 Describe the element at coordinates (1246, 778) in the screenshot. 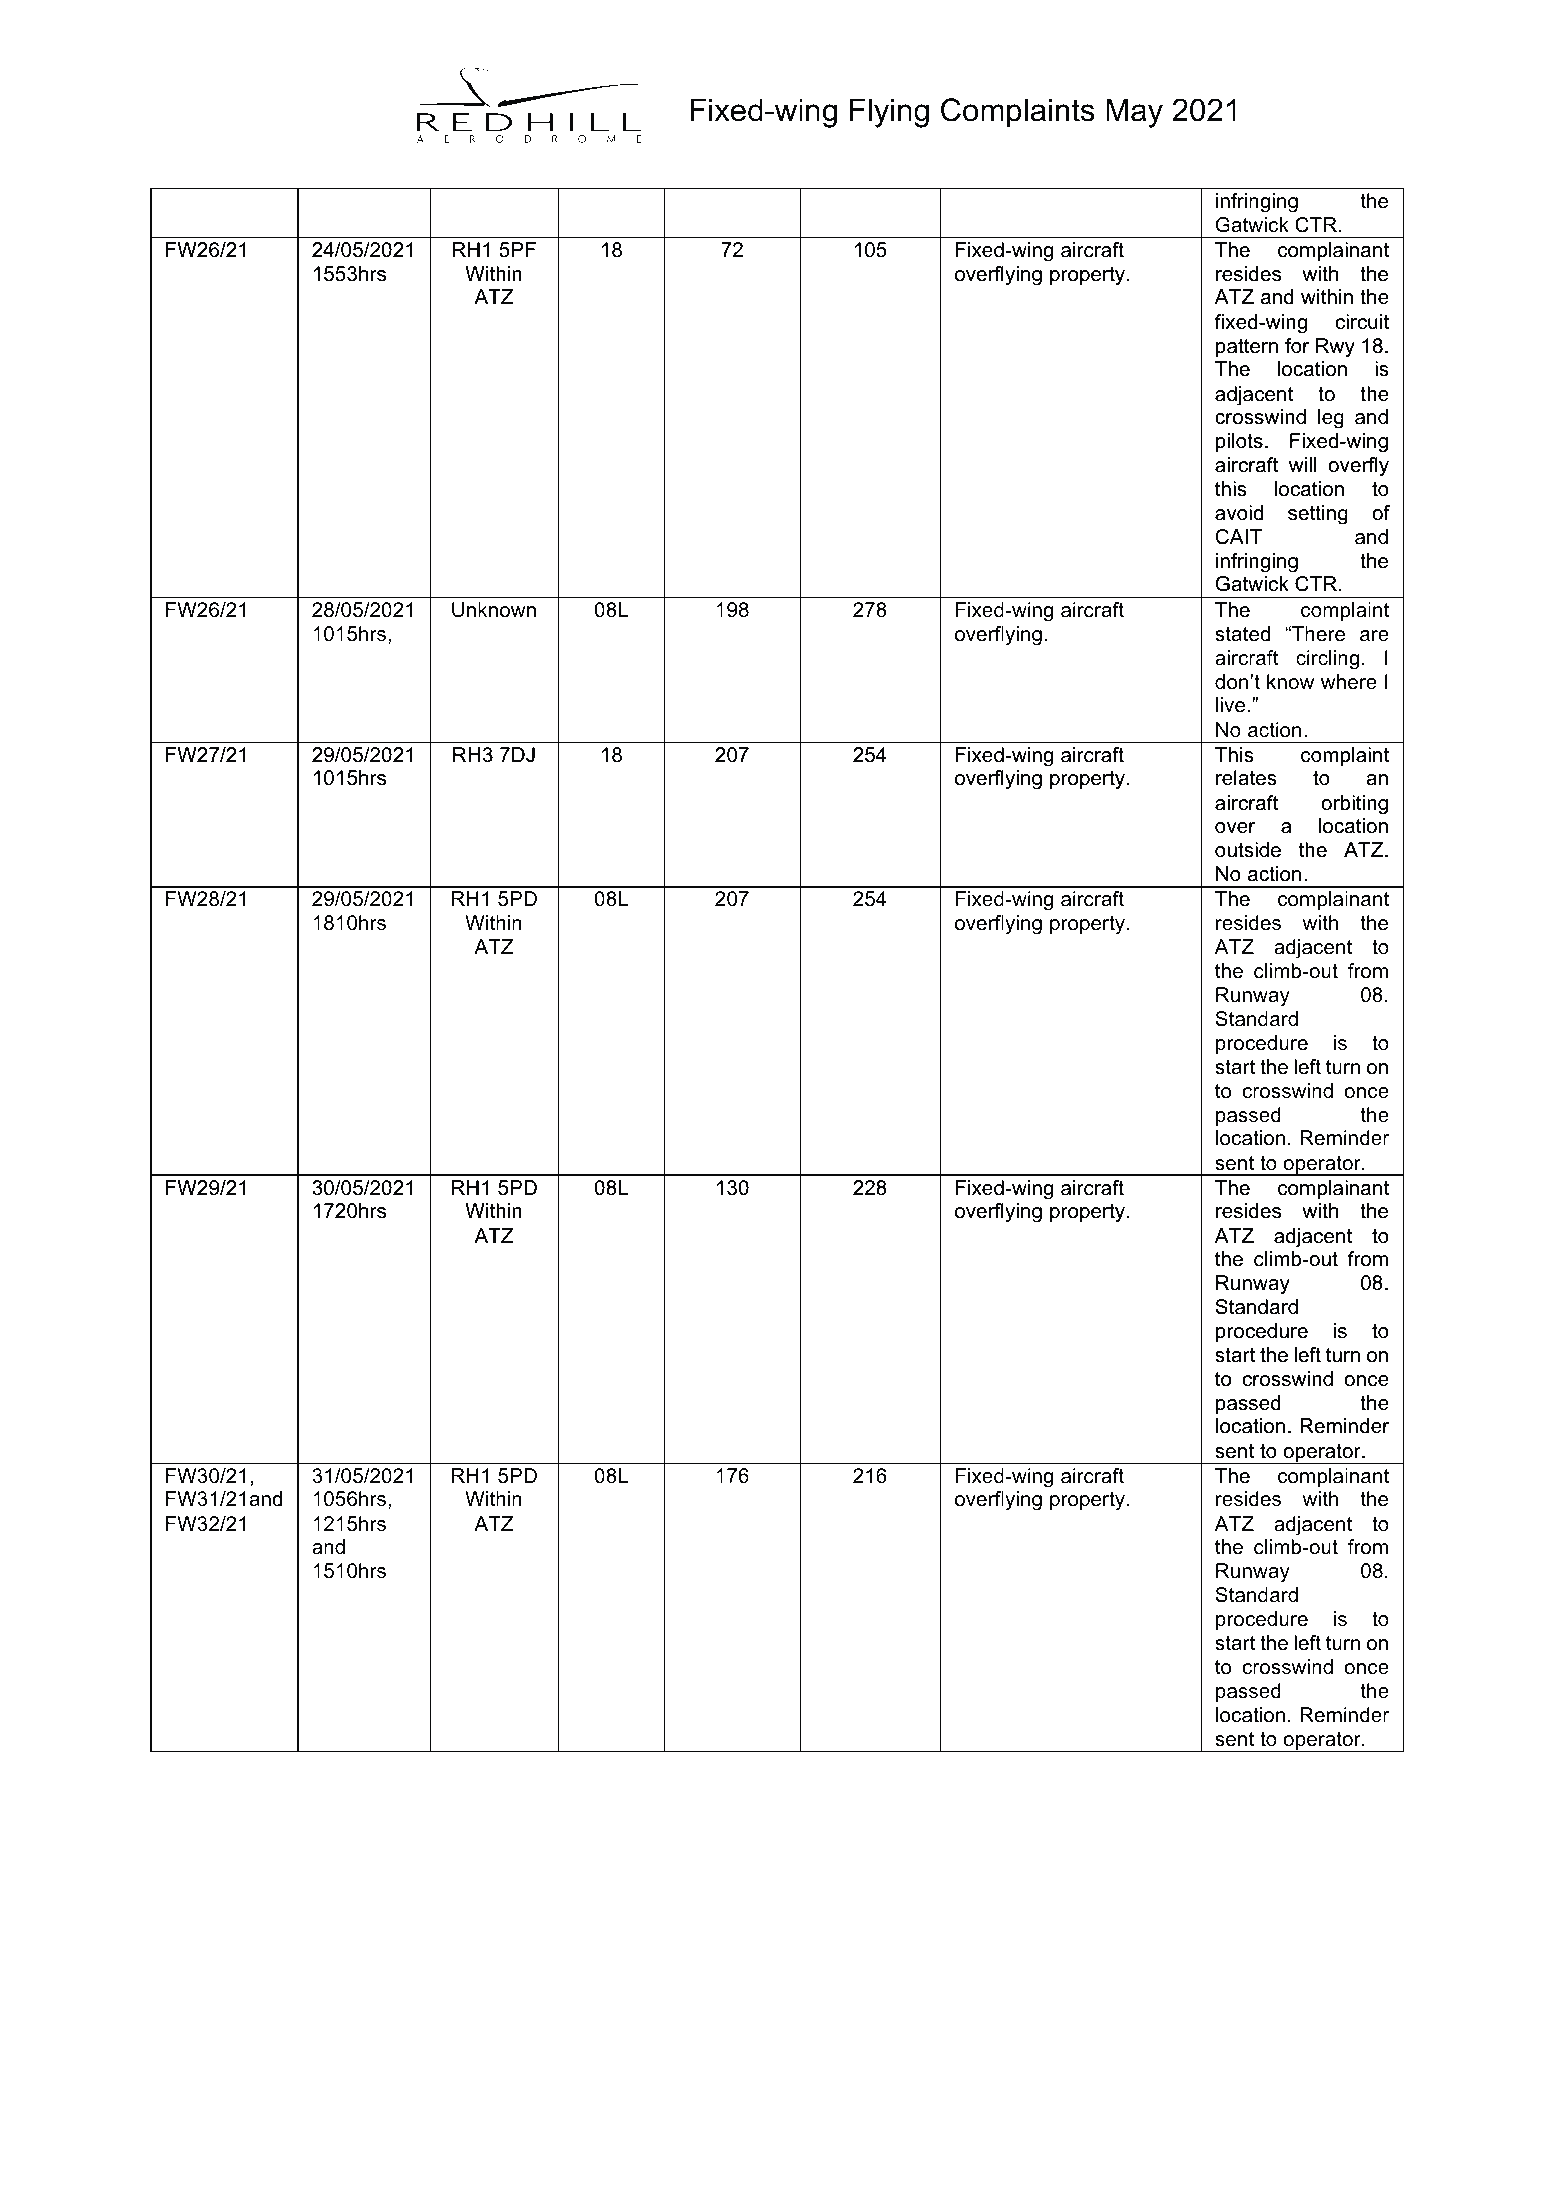

I see `relates` at that location.
